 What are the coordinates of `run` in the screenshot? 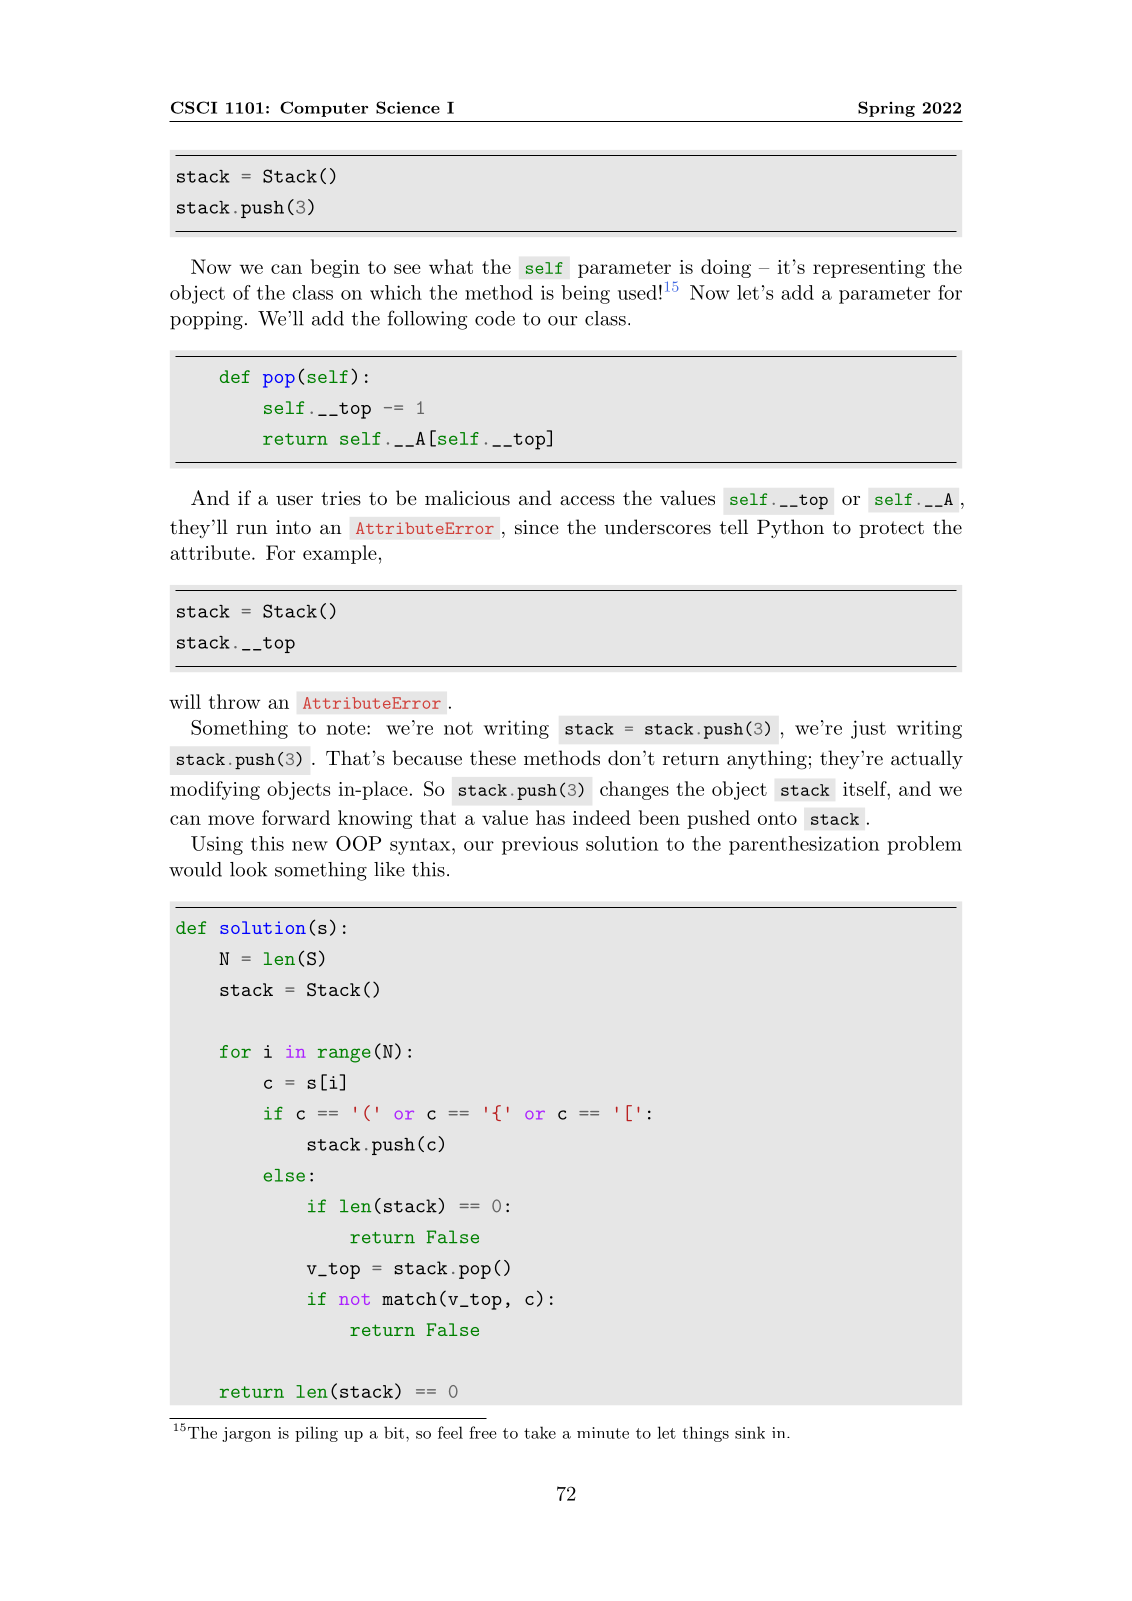 It's located at (252, 530).
